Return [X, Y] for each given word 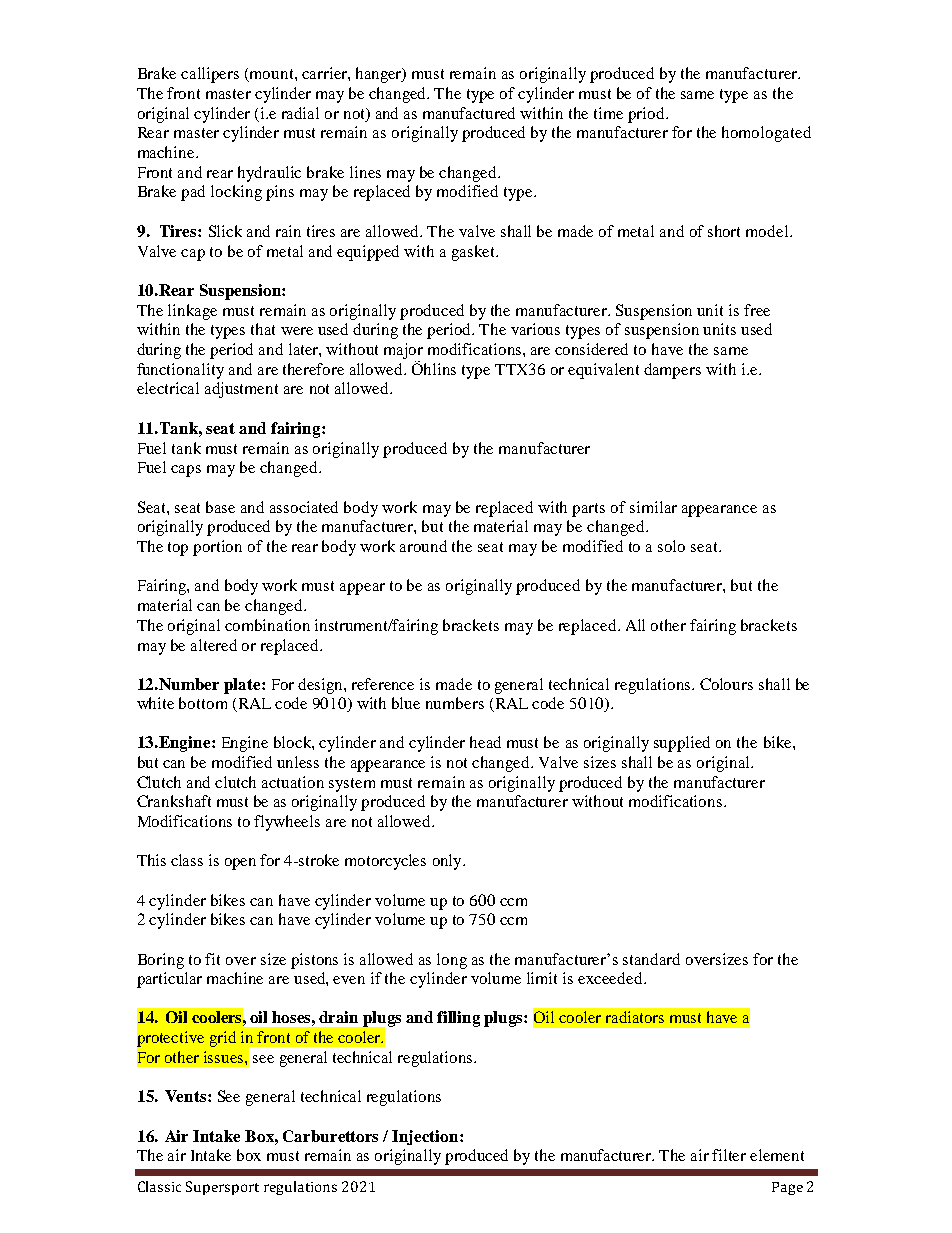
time [608, 113]
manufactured [469, 113]
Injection [426, 1137]
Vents [187, 1096]
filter [729, 1155]
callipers [210, 75]
